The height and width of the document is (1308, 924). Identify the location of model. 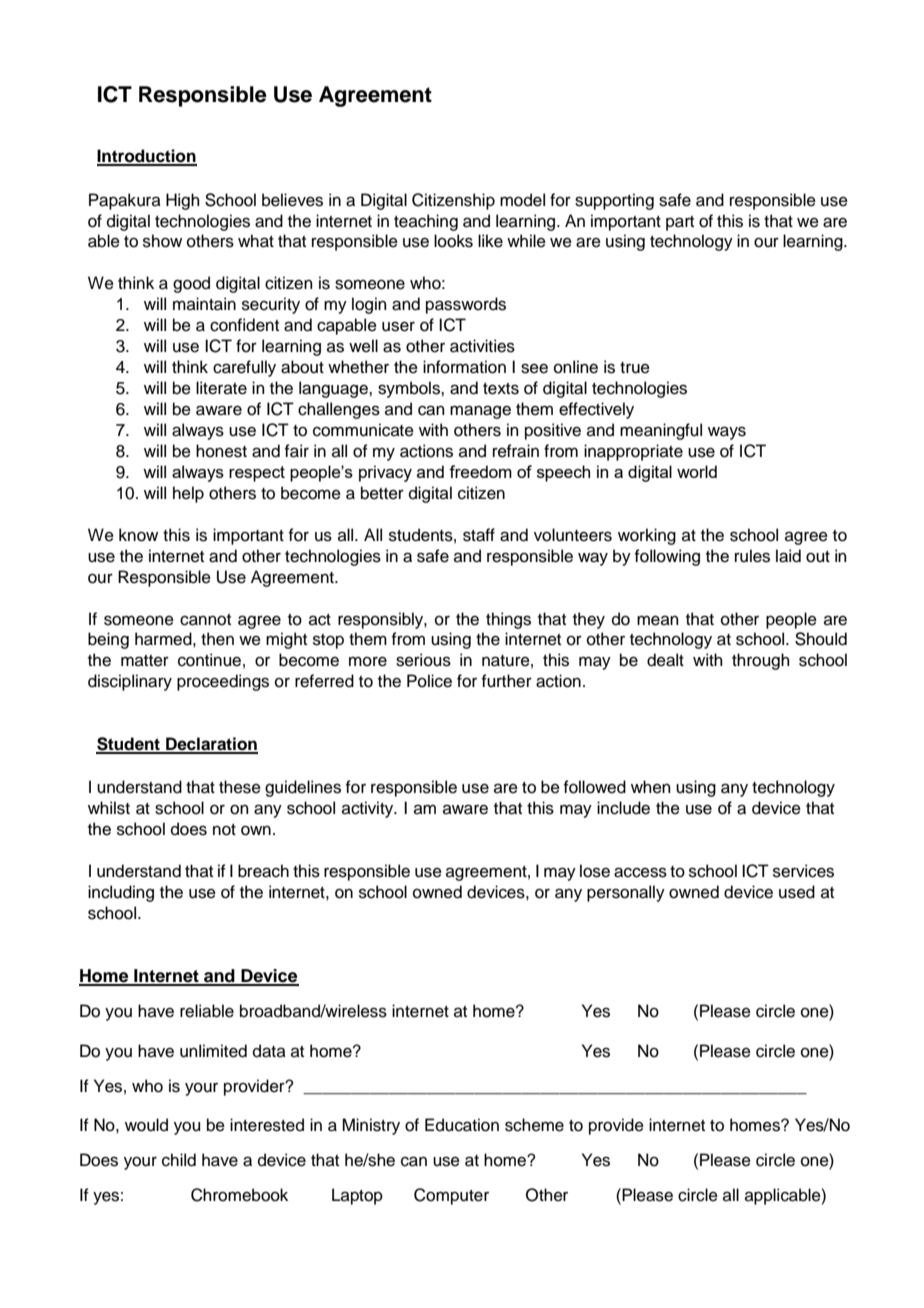
(522, 200).
